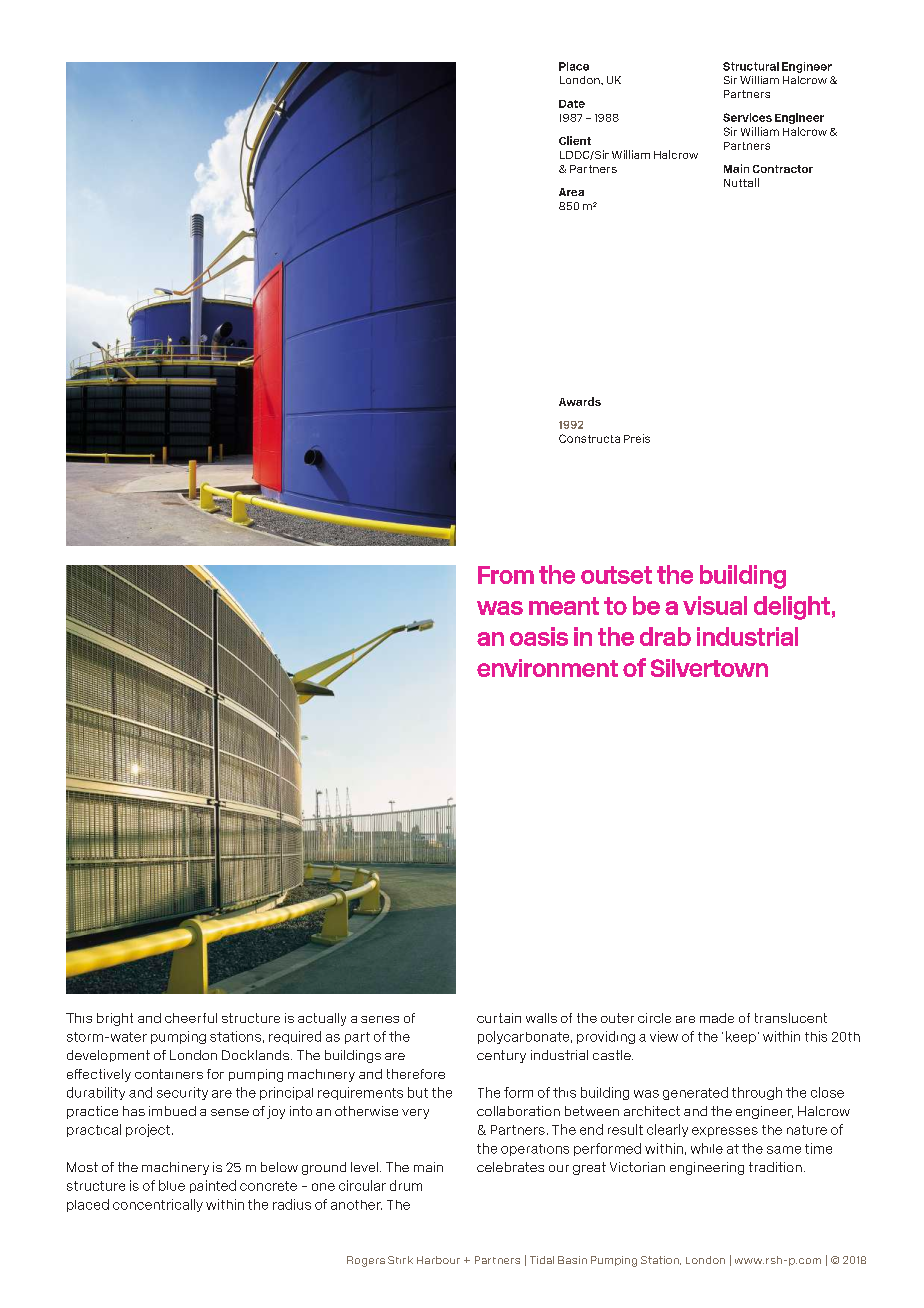 The height and width of the document is (1308, 924). What do you see at coordinates (572, 104) in the document?
I see `Date` at bounding box center [572, 104].
